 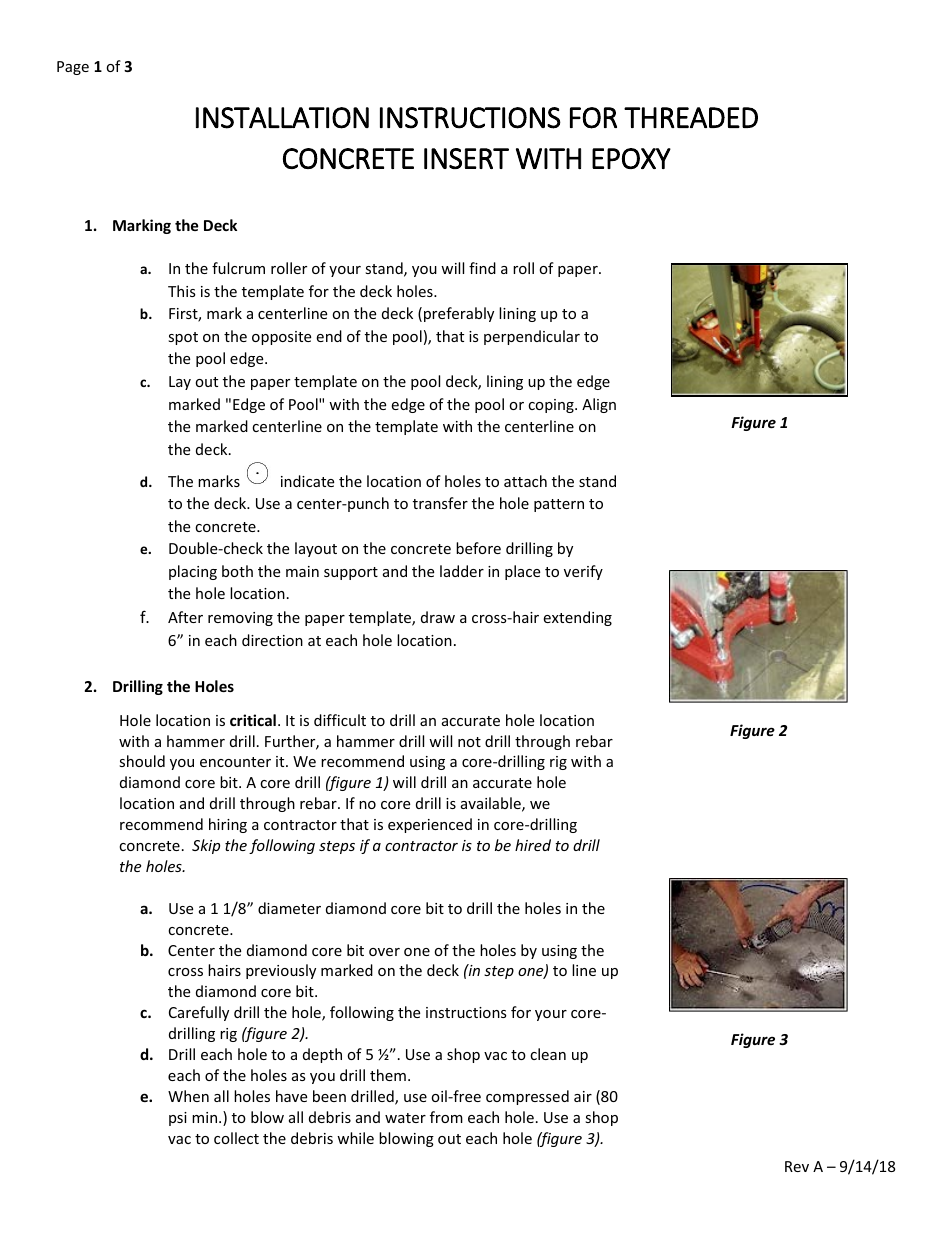 What do you see at coordinates (178, 1119) in the image?
I see `psi` at bounding box center [178, 1119].
